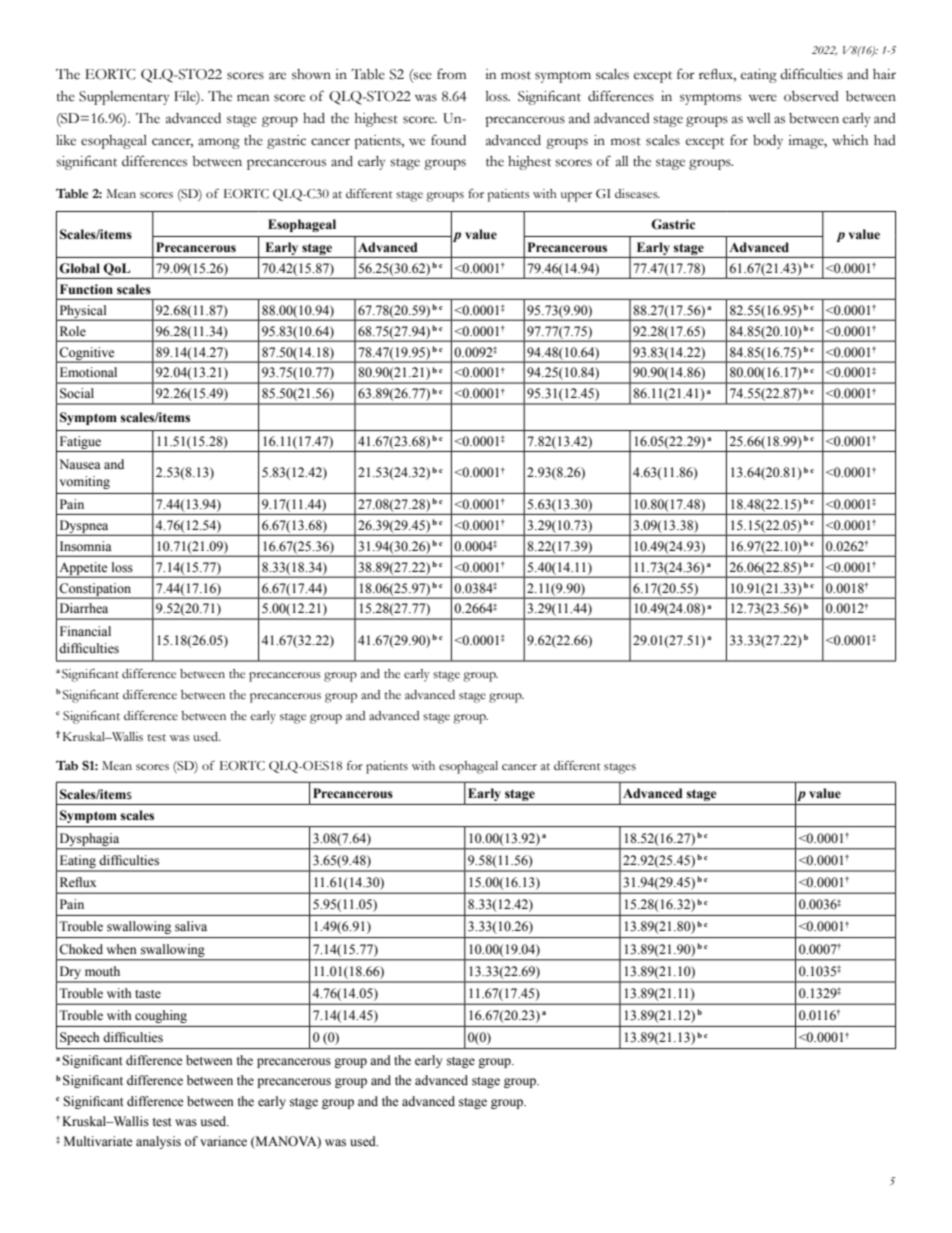  I want to click on analysis, so click(158, 1142).
